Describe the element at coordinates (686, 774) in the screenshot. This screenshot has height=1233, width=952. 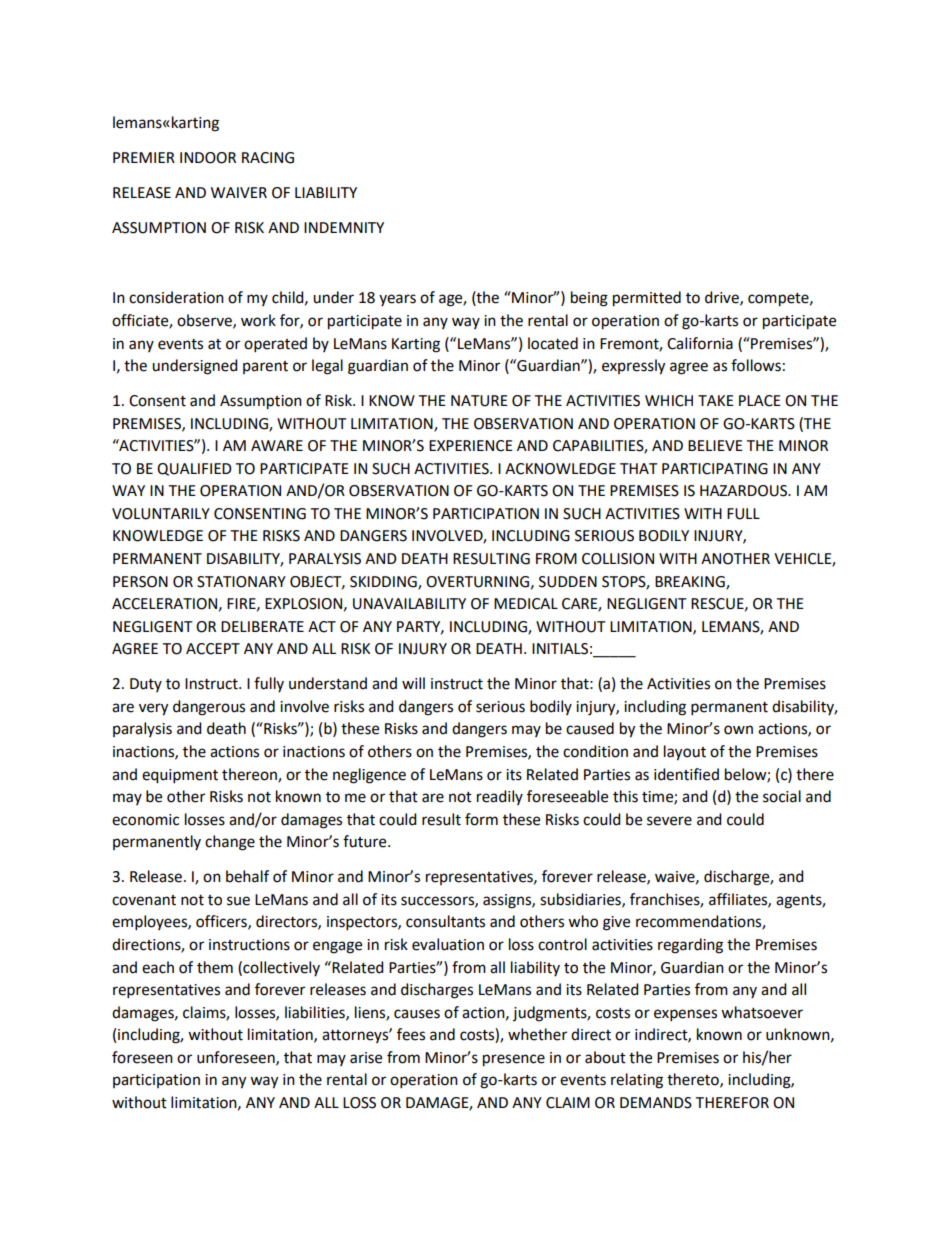
I see `identified` at that location.
